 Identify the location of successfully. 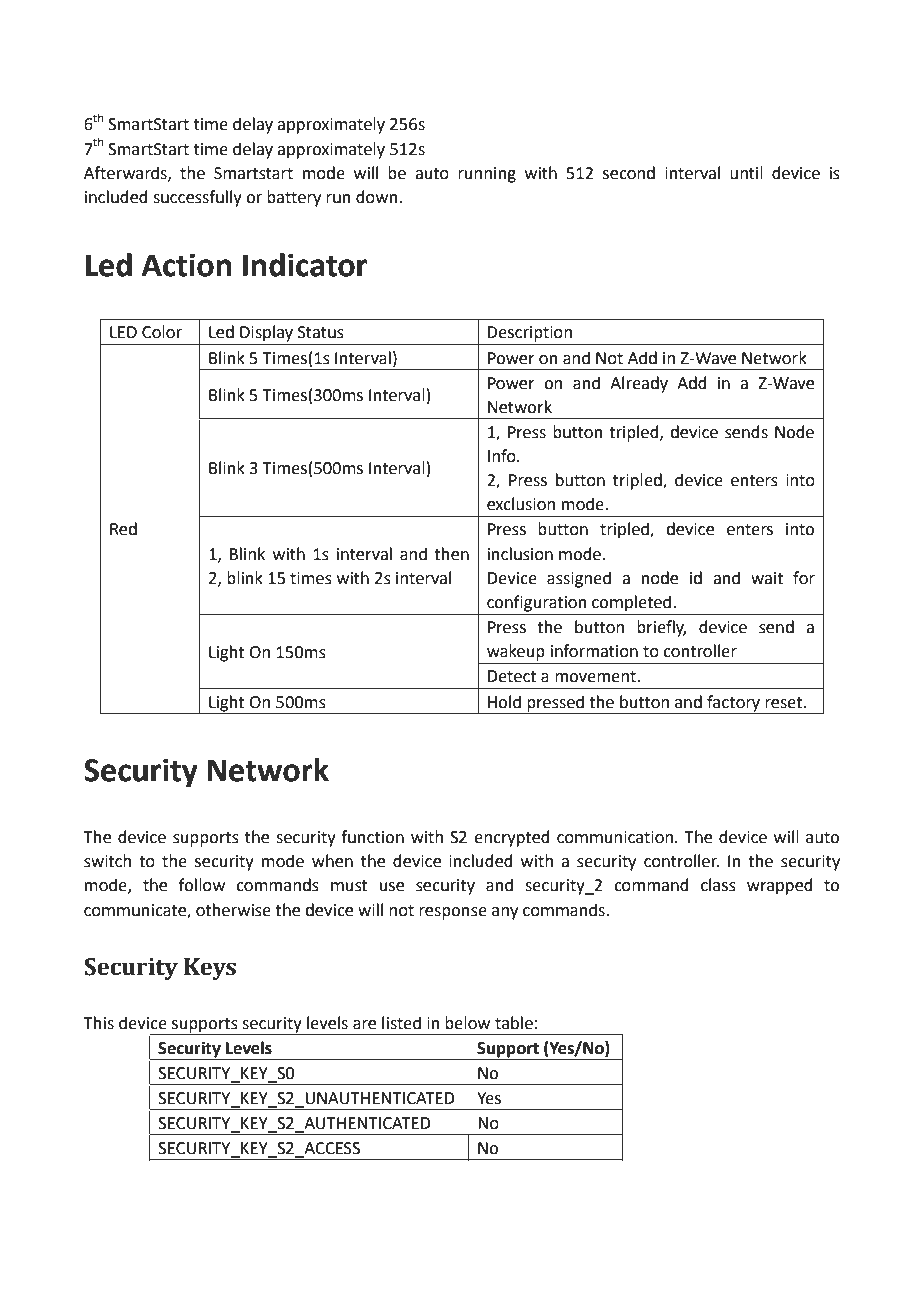
(197, 198).
